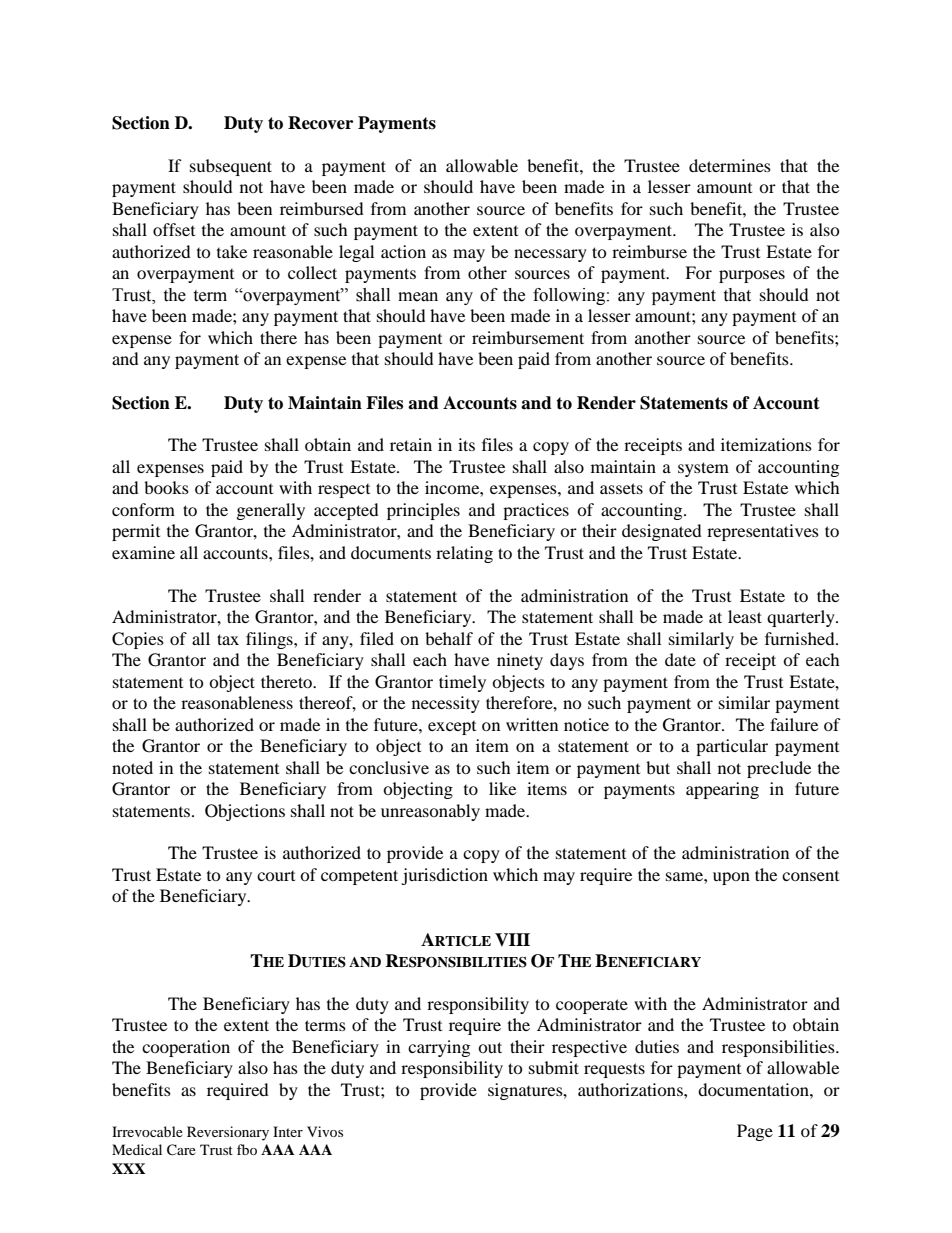  I want to click on behalf, so click(449, 638).
